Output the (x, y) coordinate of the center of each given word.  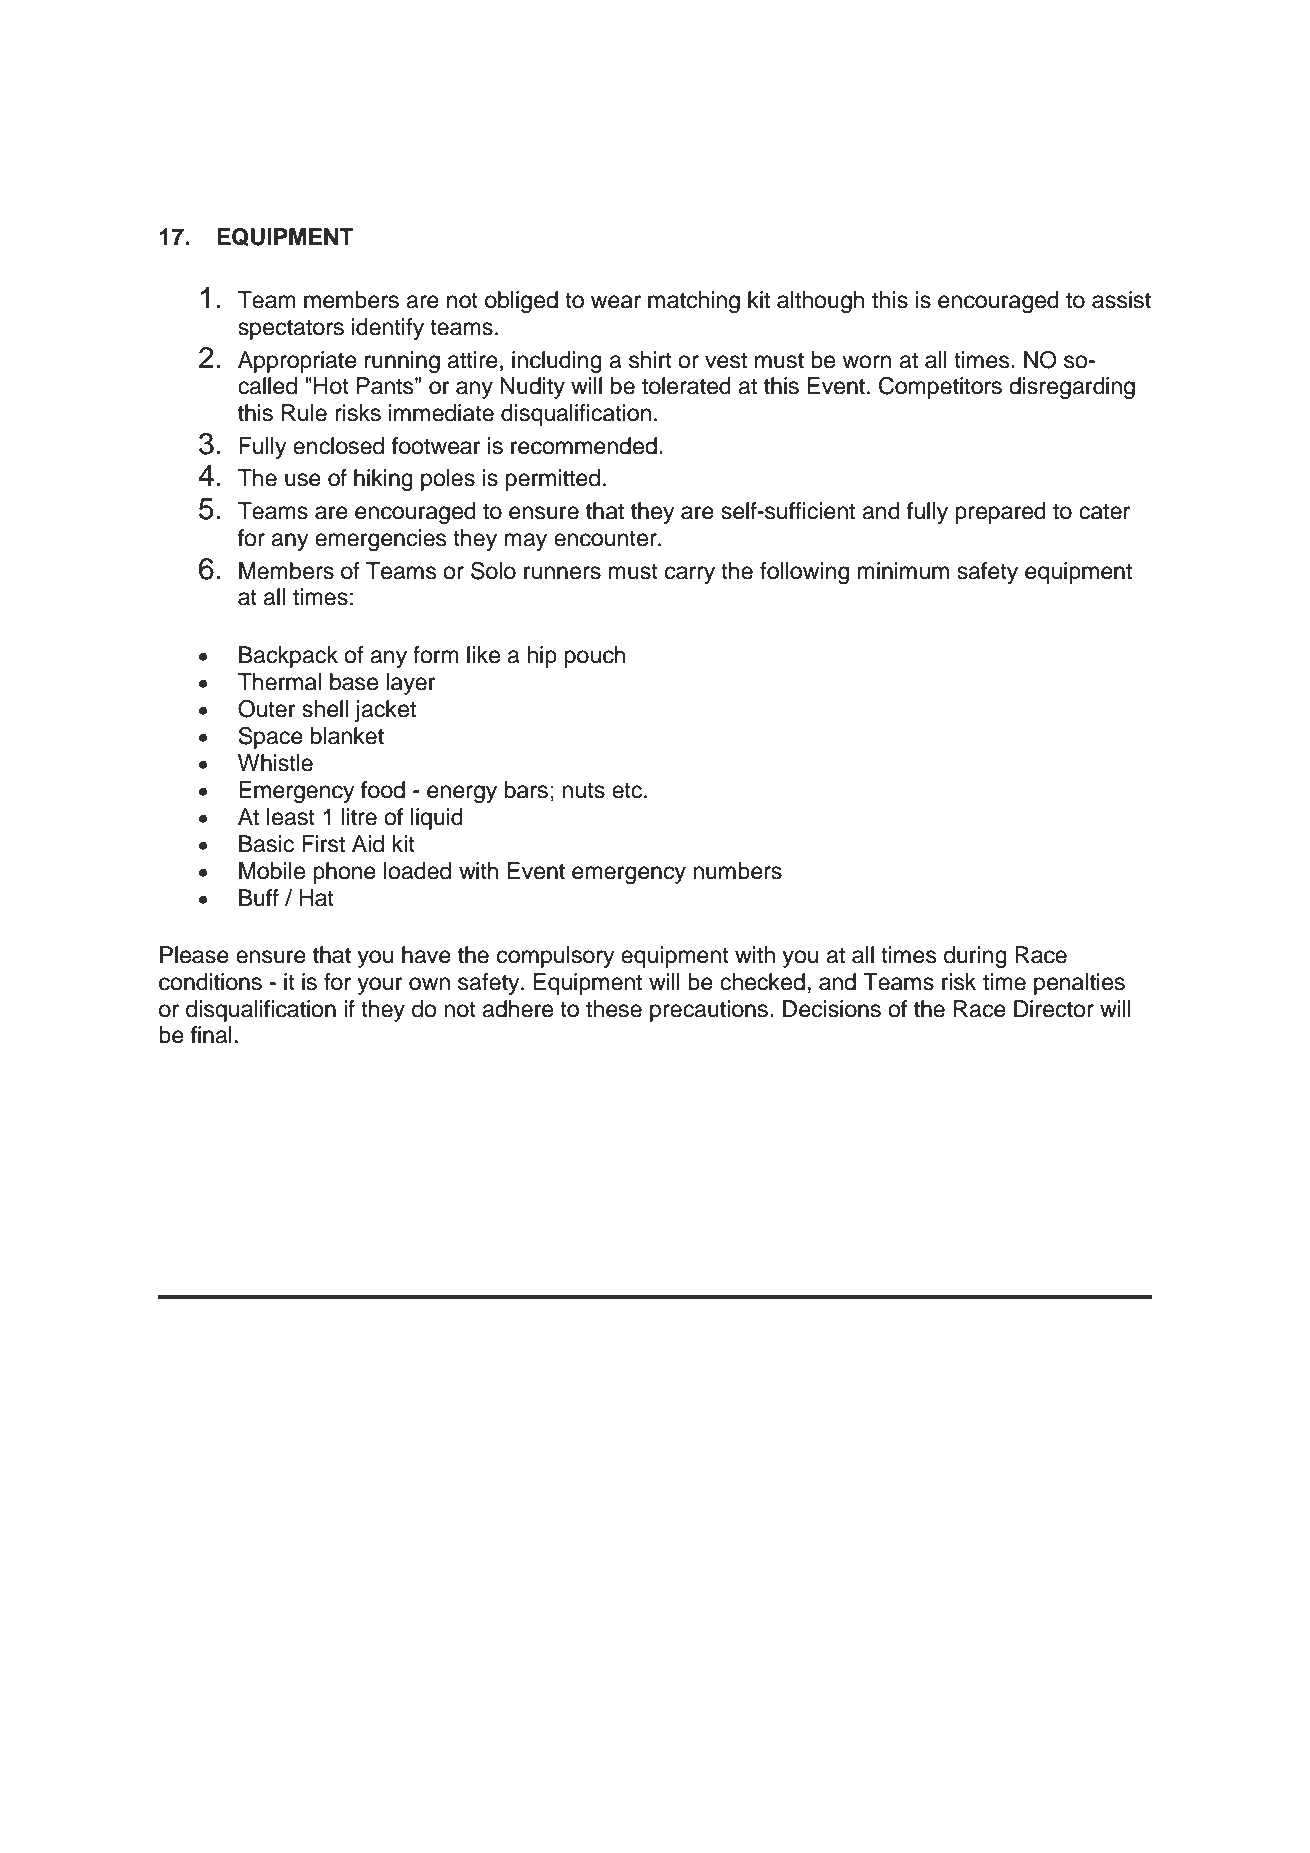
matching (694, 302)
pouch (595, 657)
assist (1121, 300)
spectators (291, 329)
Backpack (288, 657)
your (380, 986)
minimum (903, 571)
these (614, 1009)
